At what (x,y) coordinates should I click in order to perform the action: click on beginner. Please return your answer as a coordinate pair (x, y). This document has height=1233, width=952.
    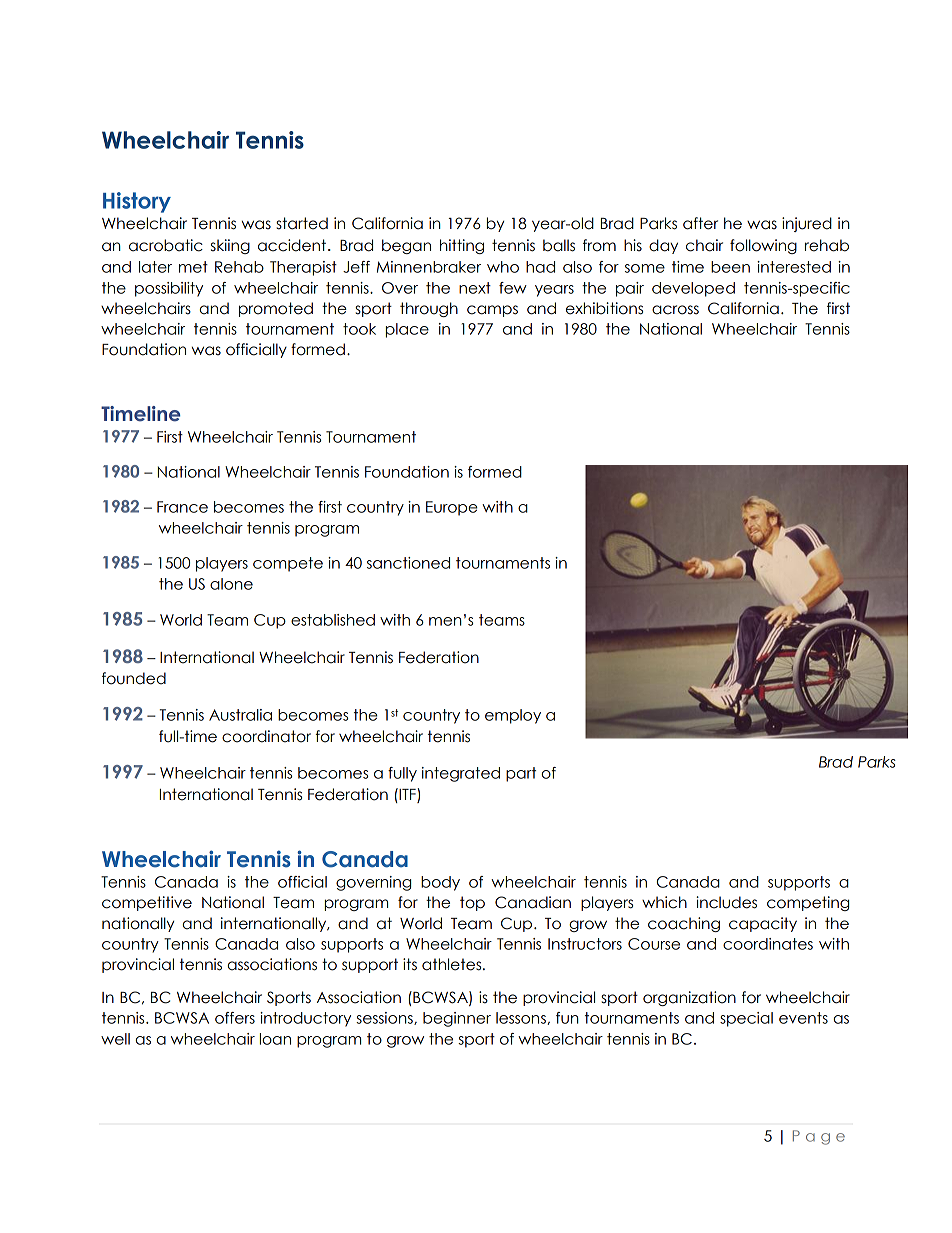
    Looking at the image, I should click on (457, 1019).
